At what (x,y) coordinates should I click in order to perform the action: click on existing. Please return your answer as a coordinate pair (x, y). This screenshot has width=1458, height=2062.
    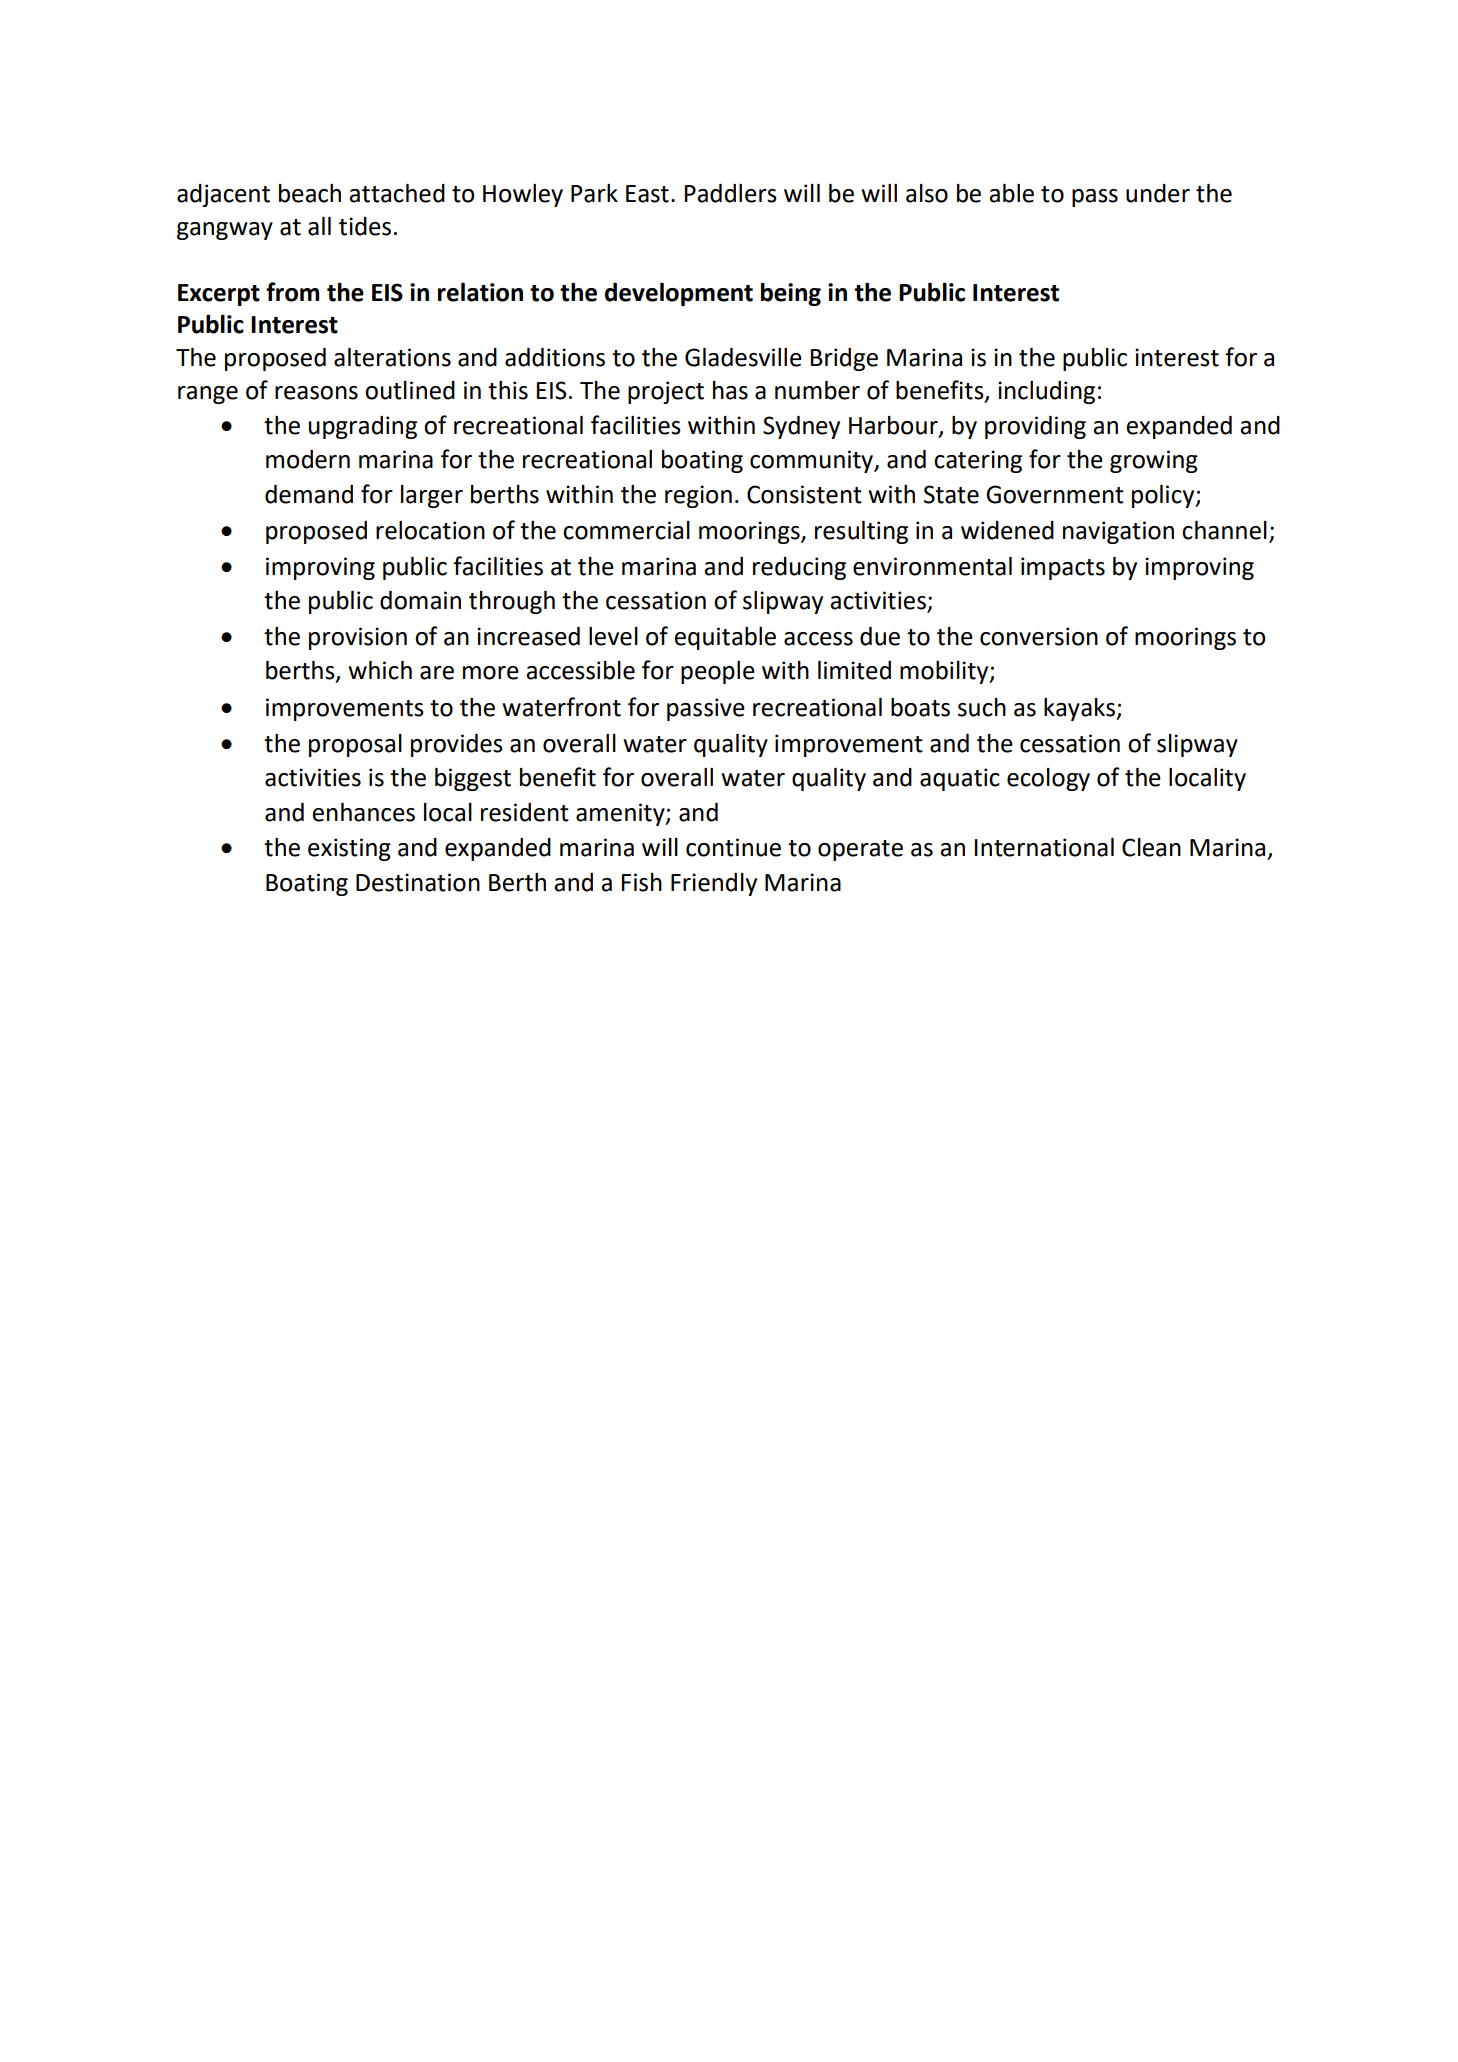
    Looking at the image, I should click on (349, 849).
